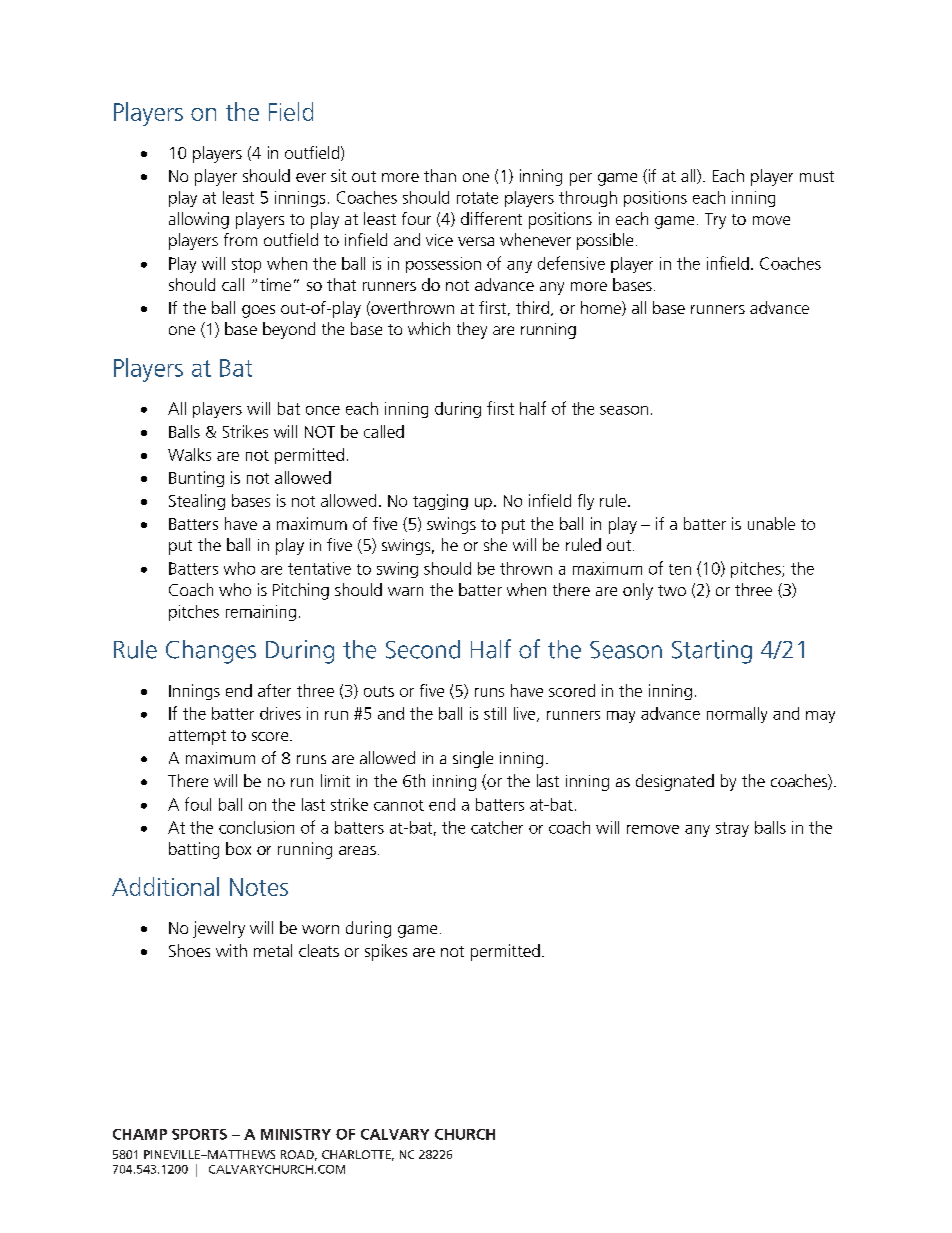  I want to click on tagging, so click(440, 502).
